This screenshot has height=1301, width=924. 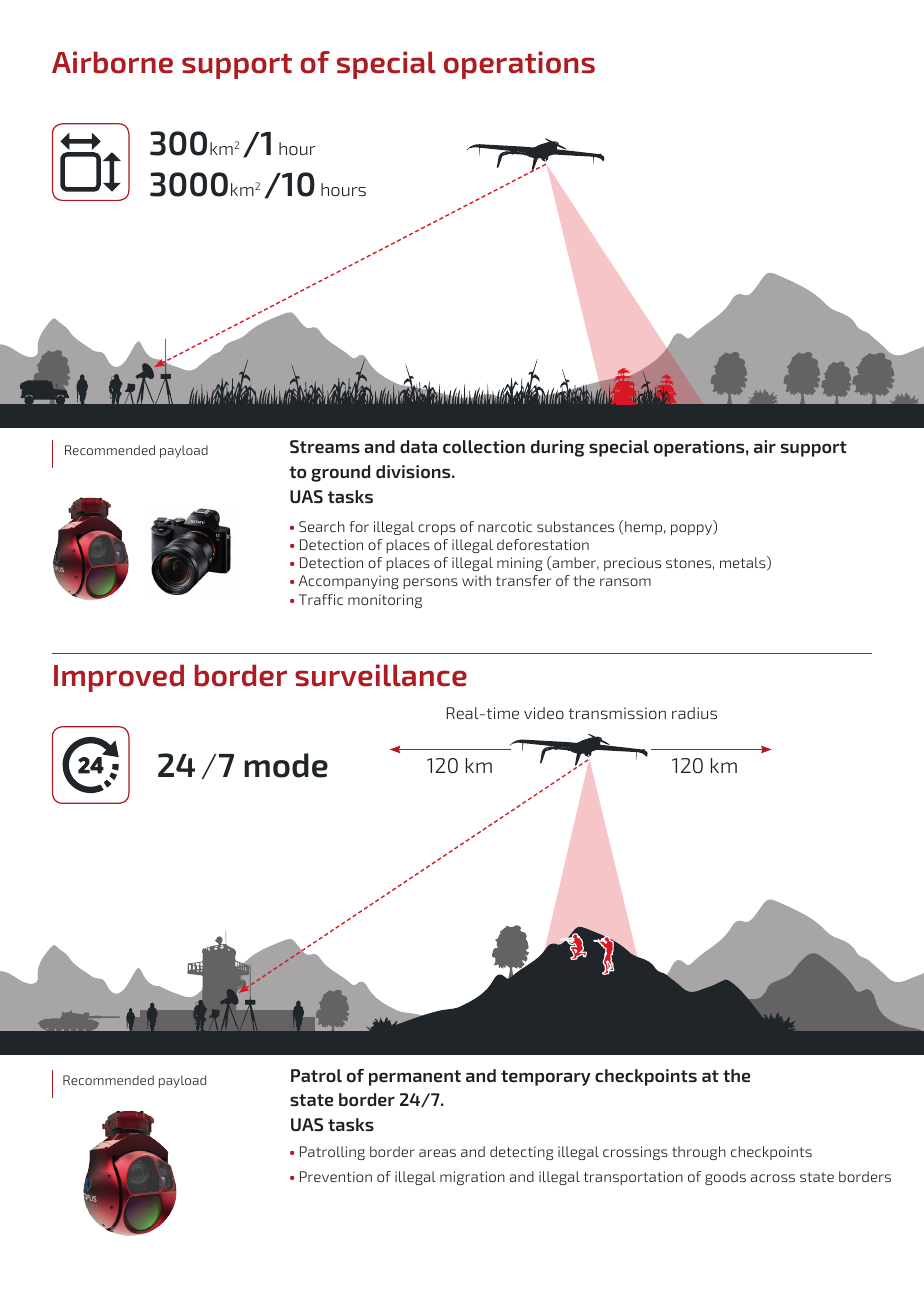 What do you see at coordinates (112, 62) in the screenshot?
I see `Airborne` at bounding box center [112, 62].
